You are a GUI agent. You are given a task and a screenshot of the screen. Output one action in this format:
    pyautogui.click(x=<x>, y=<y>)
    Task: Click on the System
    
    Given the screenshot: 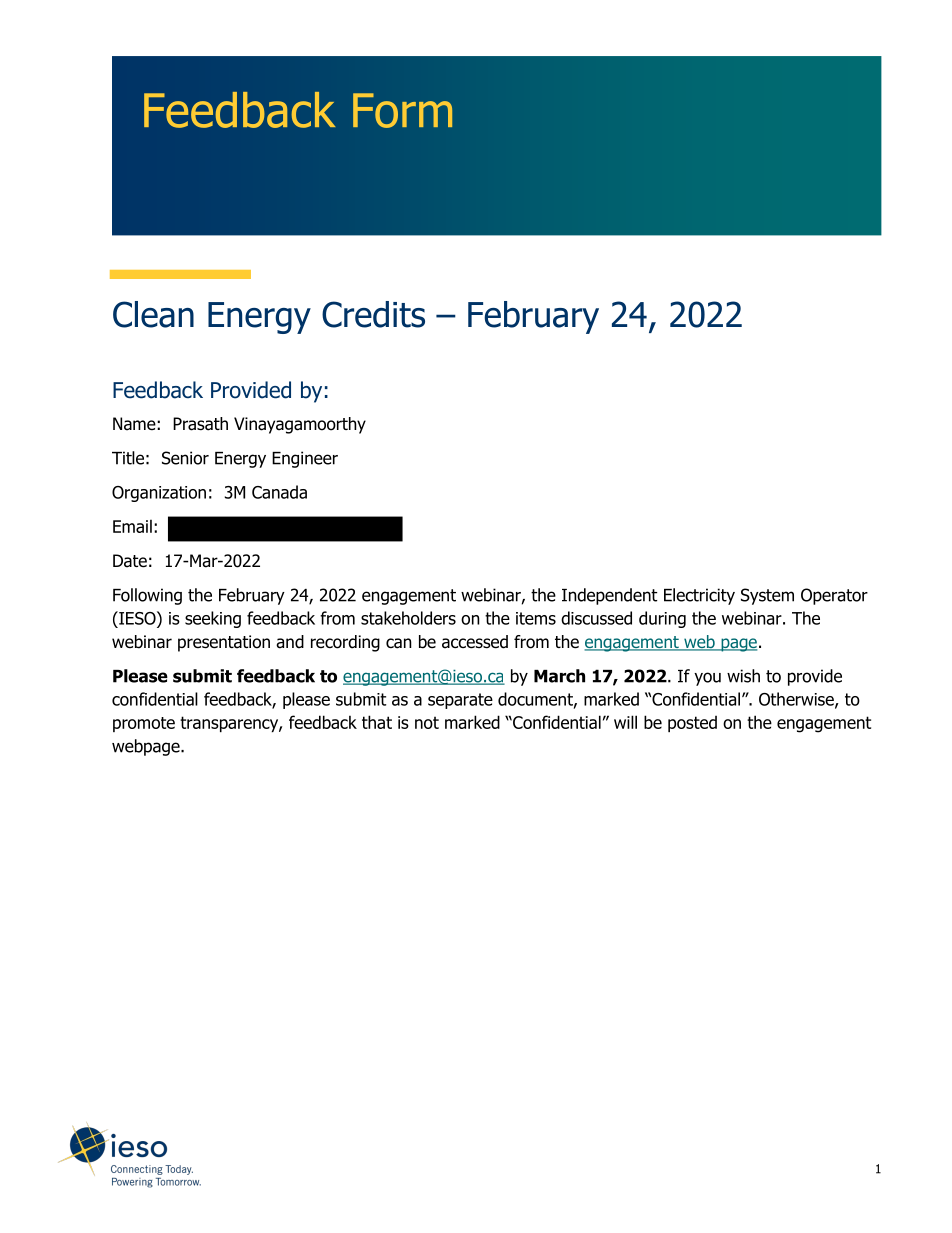 What is the action you would take?
    pyautogui.click(x=767, y=596)
